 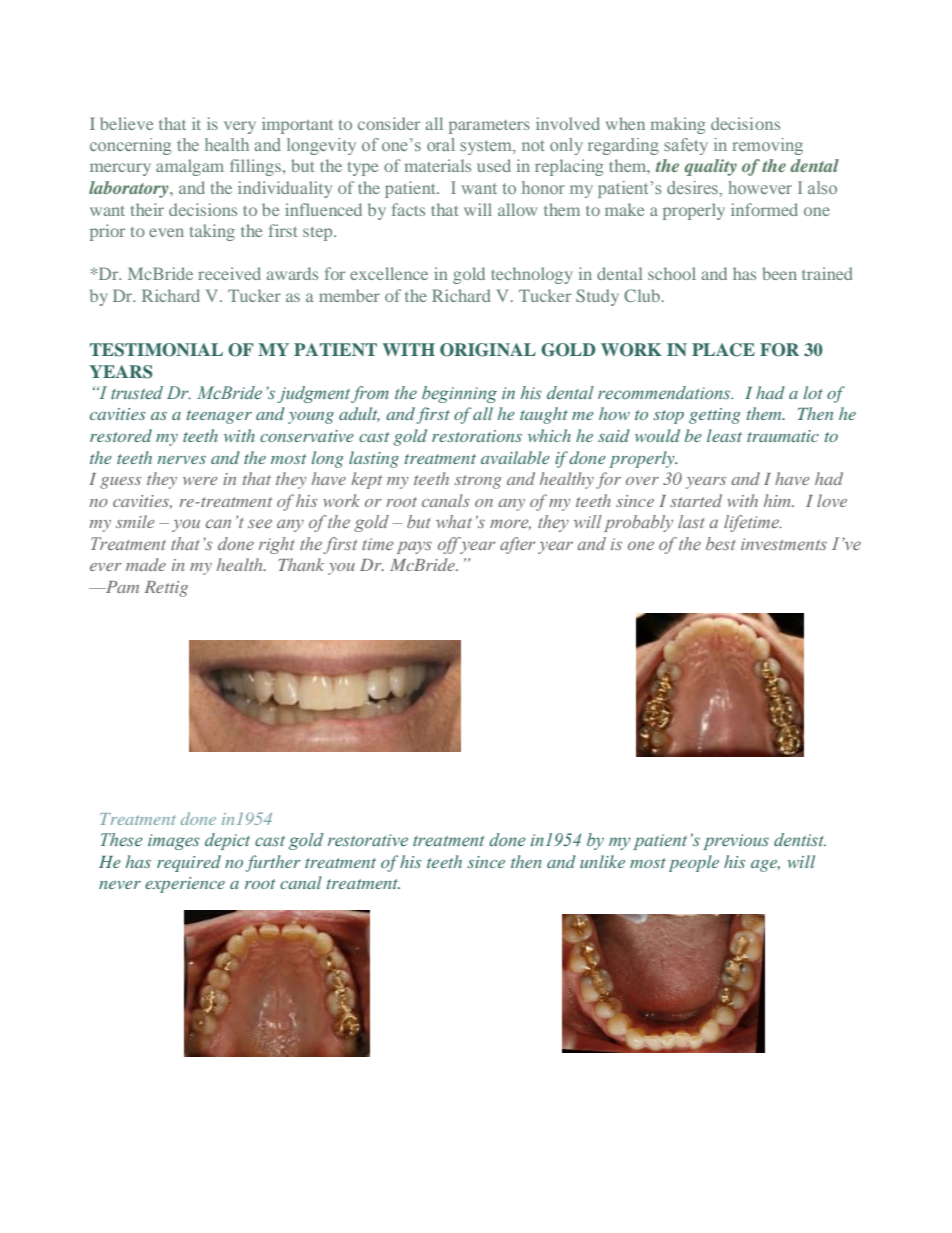 I want to click on ORIGINAL, so click(x=488, y=350).
